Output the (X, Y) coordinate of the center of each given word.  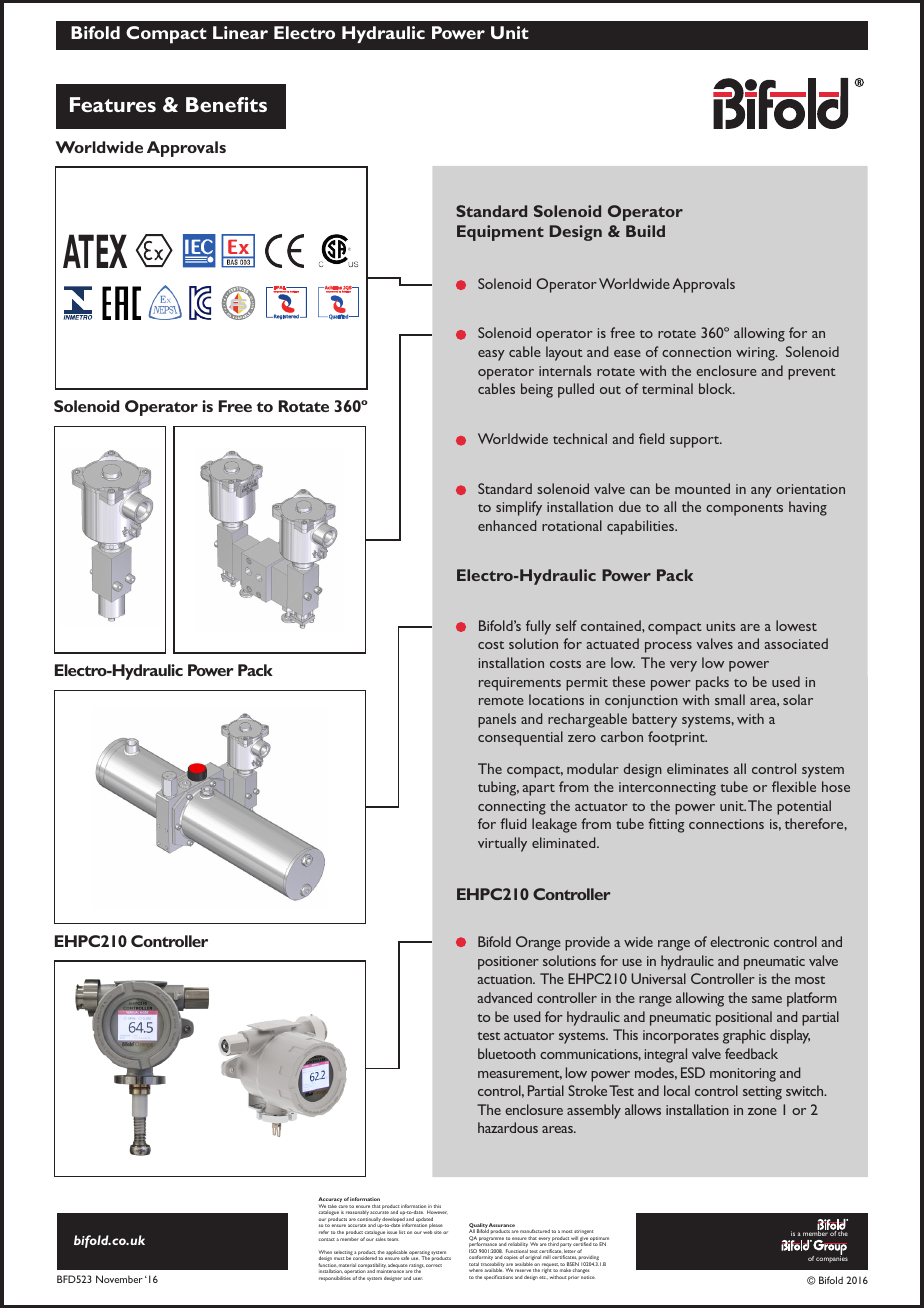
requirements (520, 684)
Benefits (226, 104)
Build (645, 231)
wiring (756, 354)
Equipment (500, 233)
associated (796, 643)
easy (491, 355)
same (767, 999)
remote (501, 701)
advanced (504, 997)
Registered (286, 316)
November (119, 1279)
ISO (473, 1251)
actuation (505, 979)
